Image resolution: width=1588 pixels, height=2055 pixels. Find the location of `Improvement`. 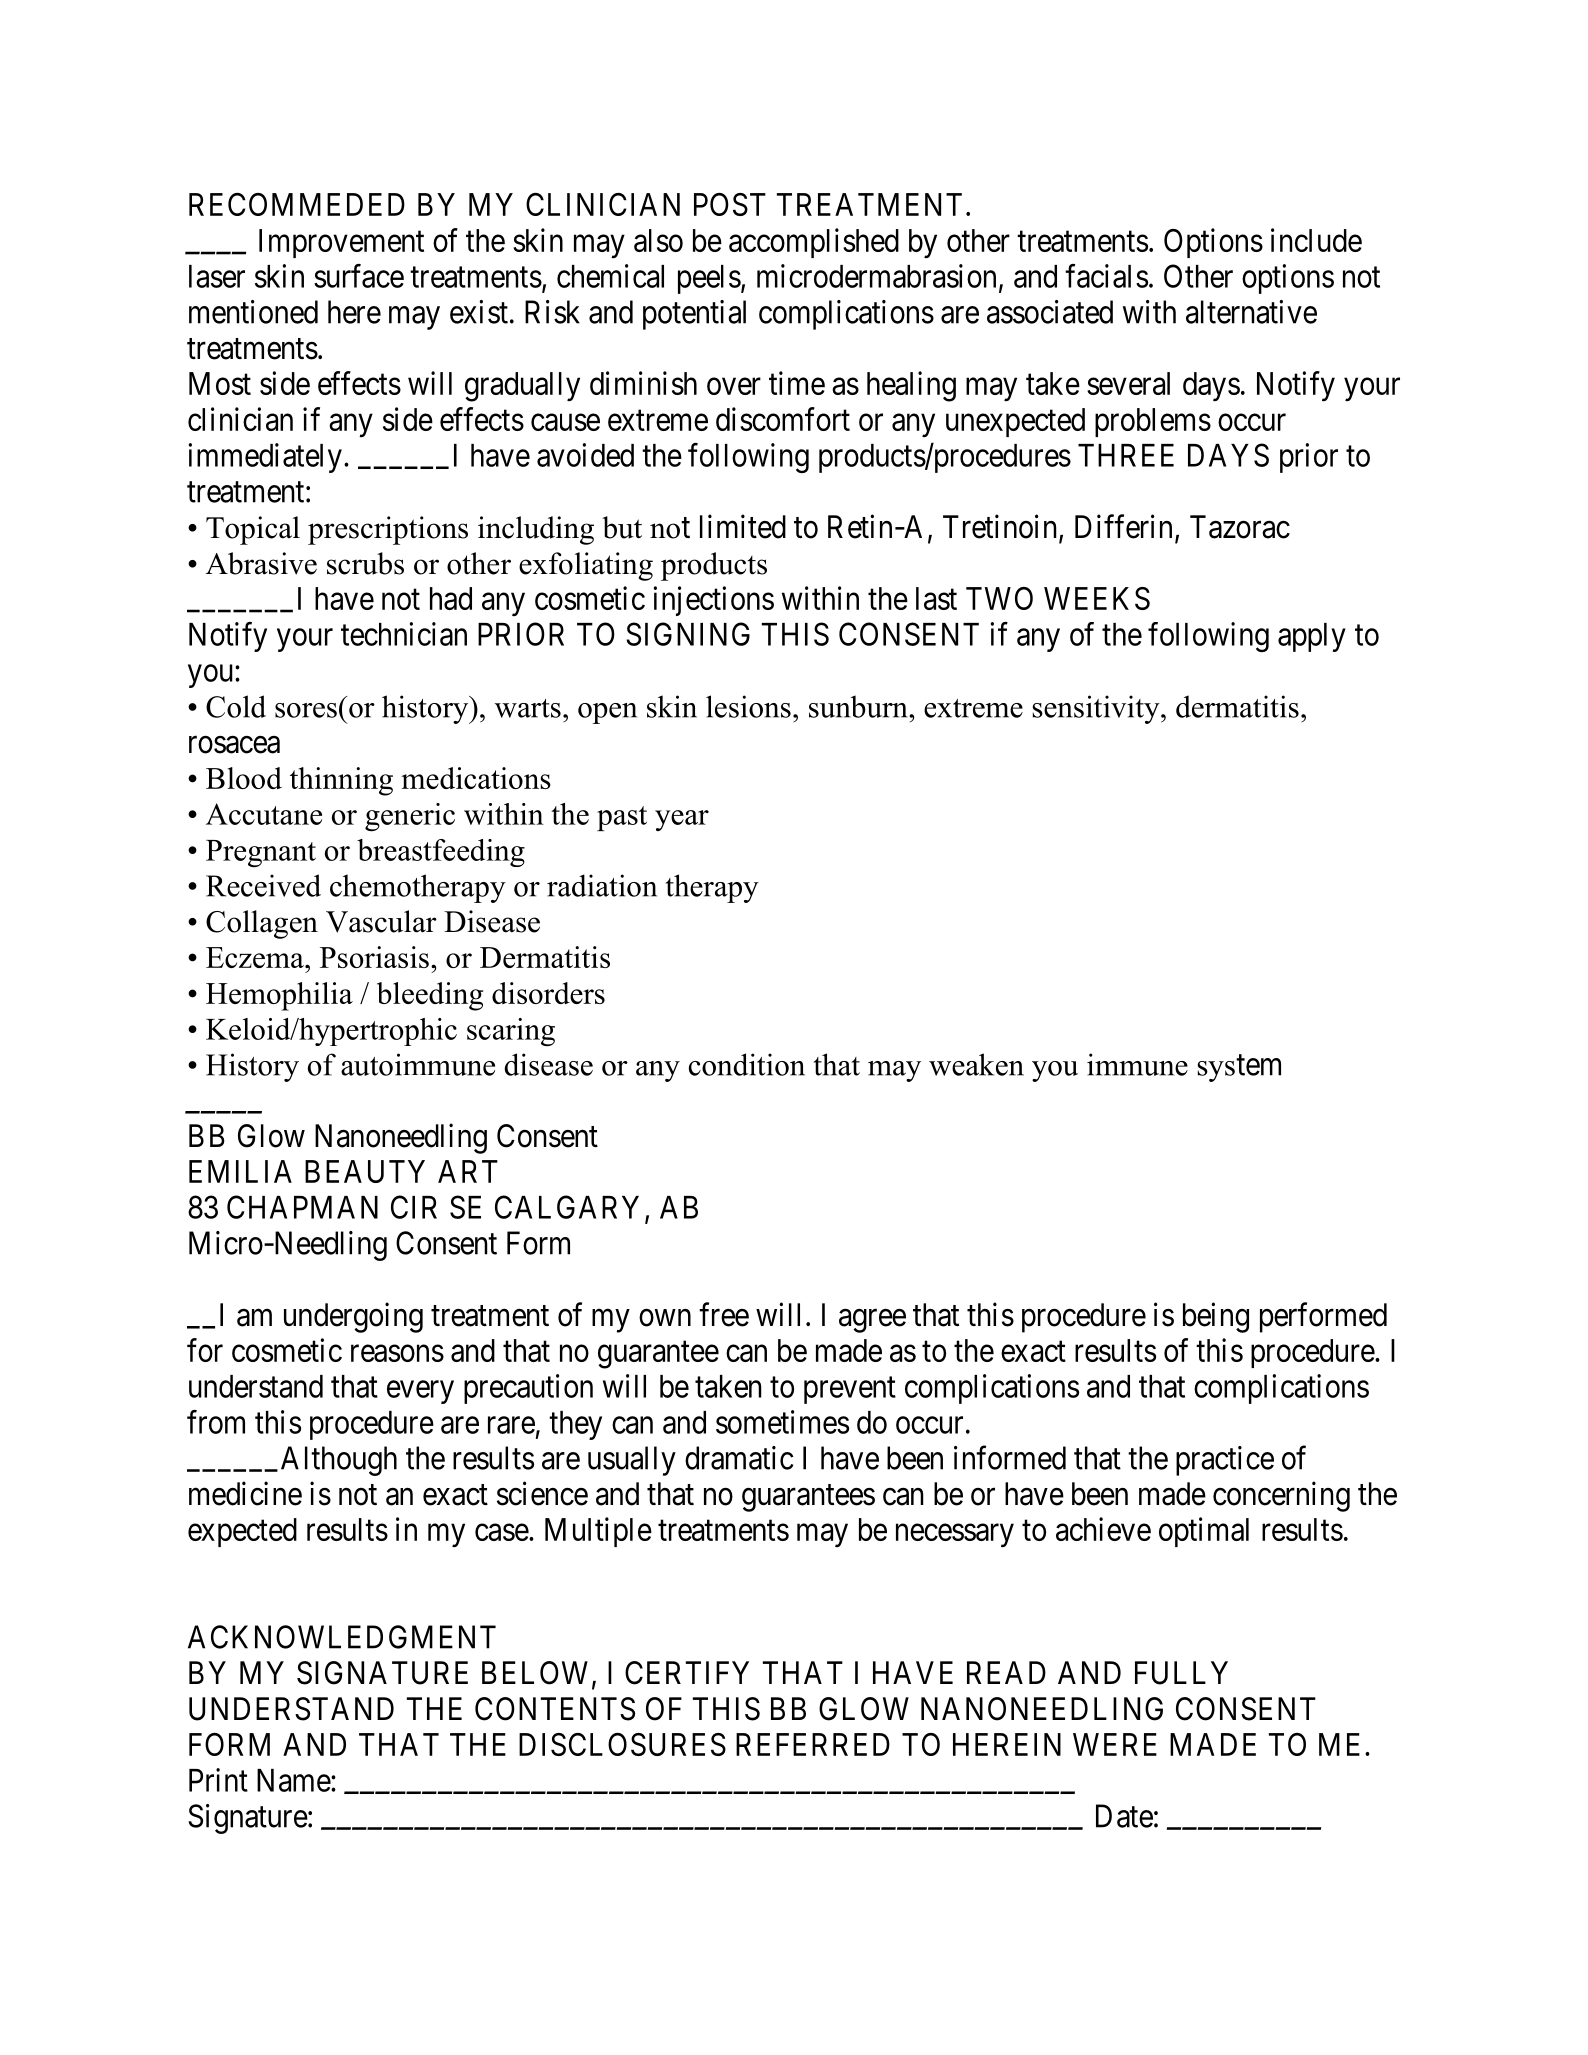

Improvement is located at coordinates (341, 243).
